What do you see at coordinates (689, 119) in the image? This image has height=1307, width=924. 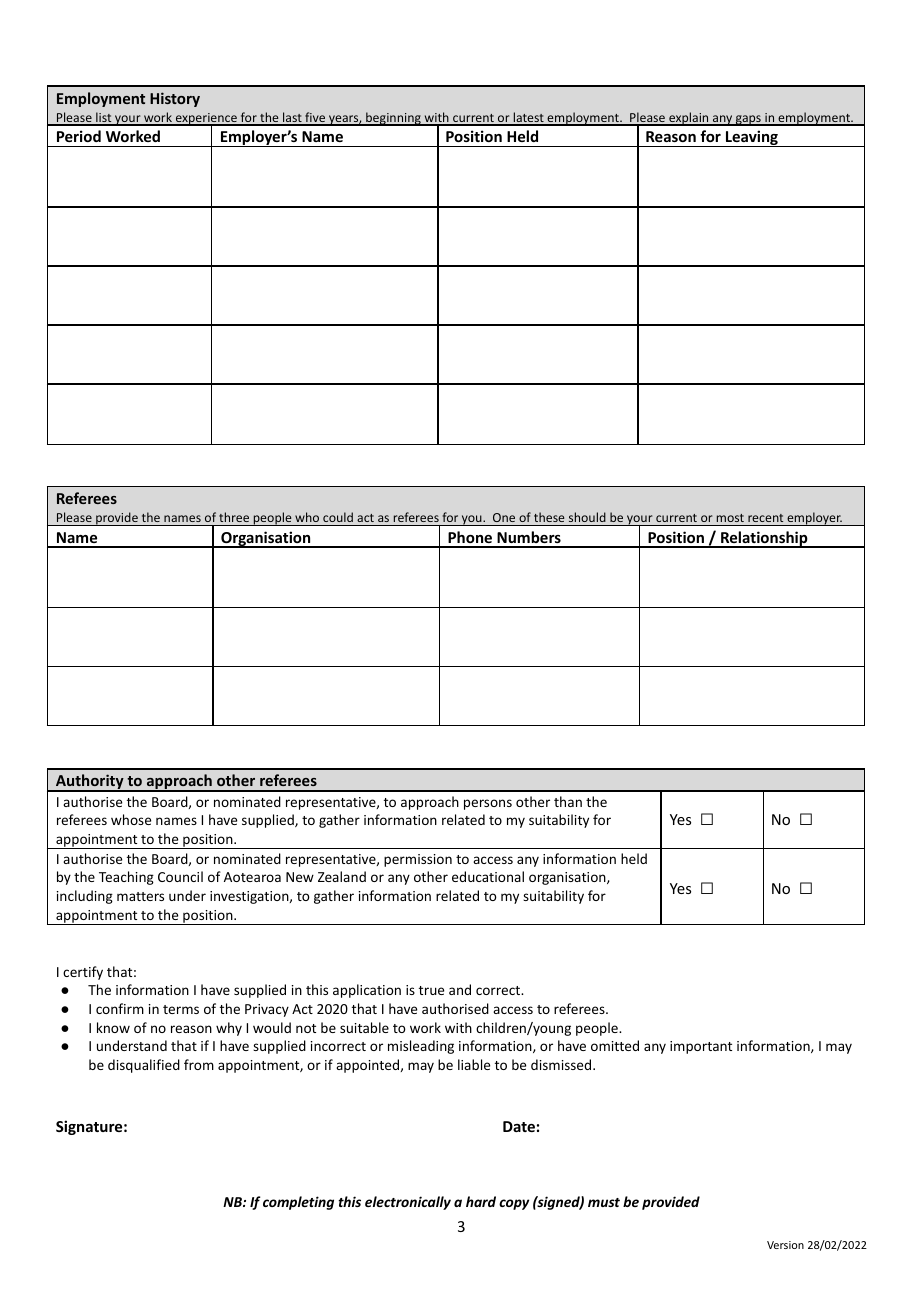 I see `explain` at bounding box center [689, 119].
